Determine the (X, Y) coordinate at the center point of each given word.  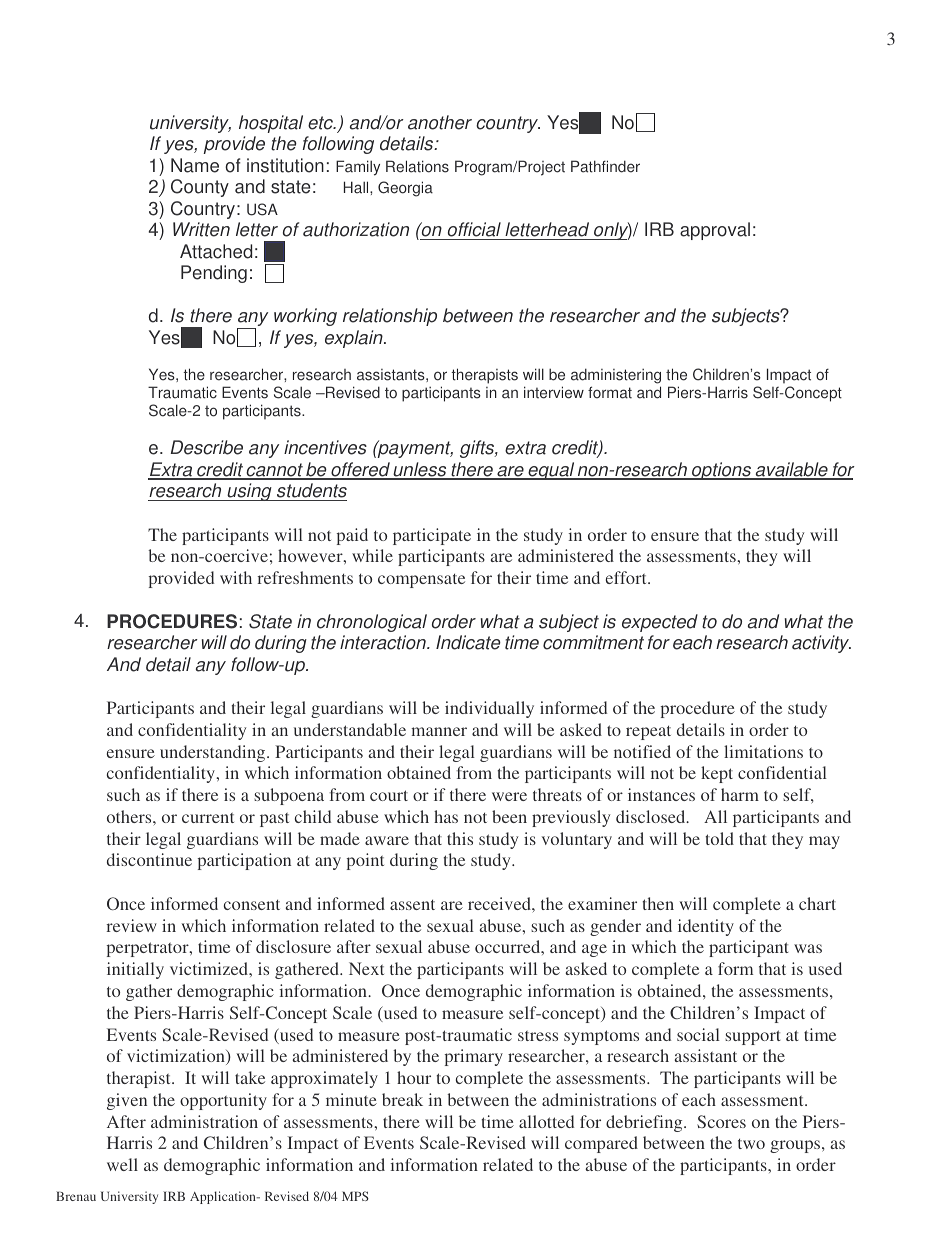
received (500, 903)
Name (195, 165)
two (751, 1143)
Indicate (468, 642)
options (722, 471)
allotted (546, 1121)
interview (554, 392)
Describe (207, 447)
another (440, 122)
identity (706, 927)
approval (715, 231)
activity (821, 644)
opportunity (223, 1101)
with (236, 577)
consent (252, 904)
